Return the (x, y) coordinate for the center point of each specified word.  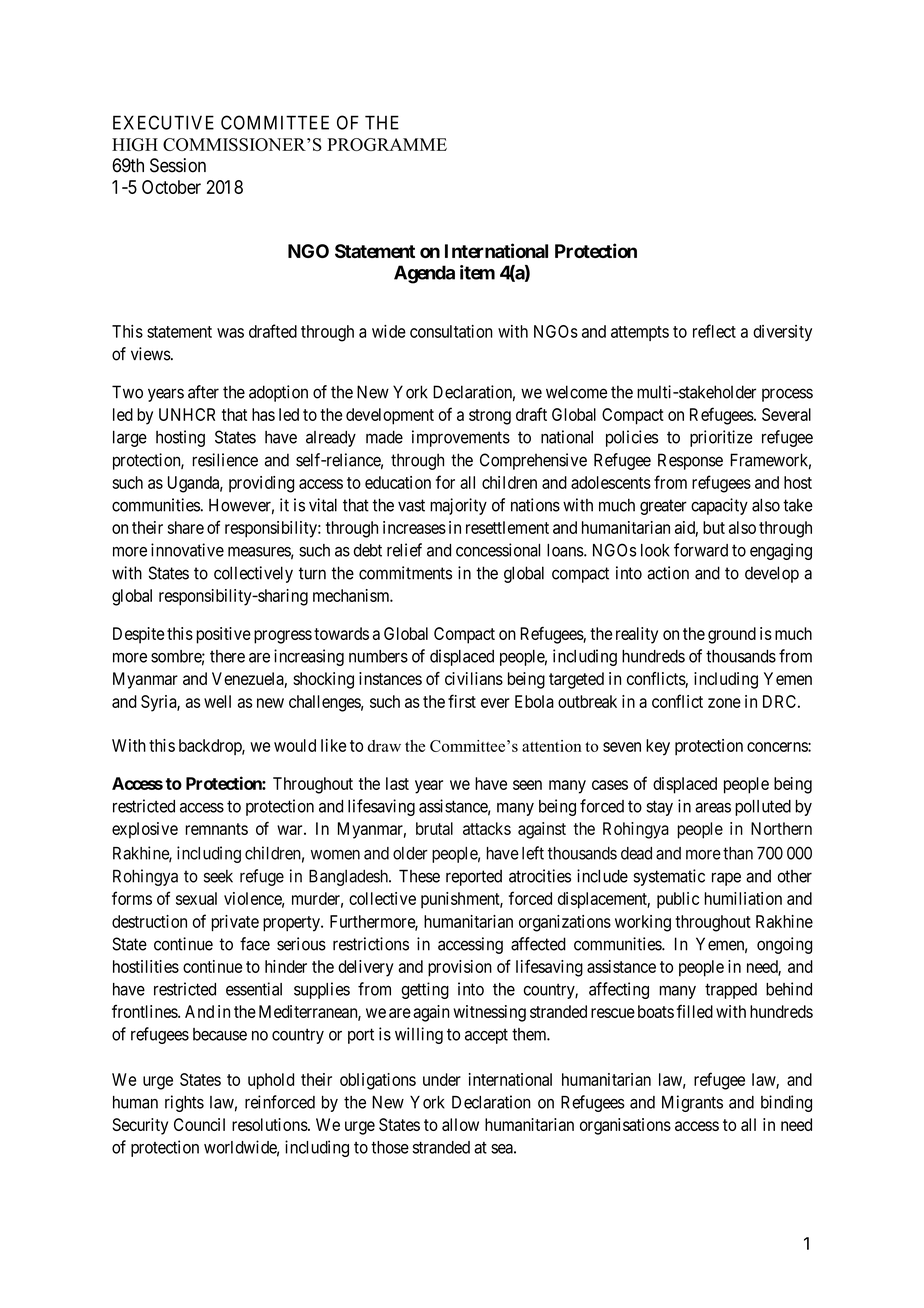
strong (490, 417)
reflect (714, 331)
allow (460, 1124)
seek (218, 876)
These (419, 876)
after (203, 392)
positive (223, 635)
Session (178, 165)
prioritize (721, 438)
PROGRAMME (387, 144)
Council (199, 1124)
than (738, 853)
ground (732, 635)
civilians (474, 678)
